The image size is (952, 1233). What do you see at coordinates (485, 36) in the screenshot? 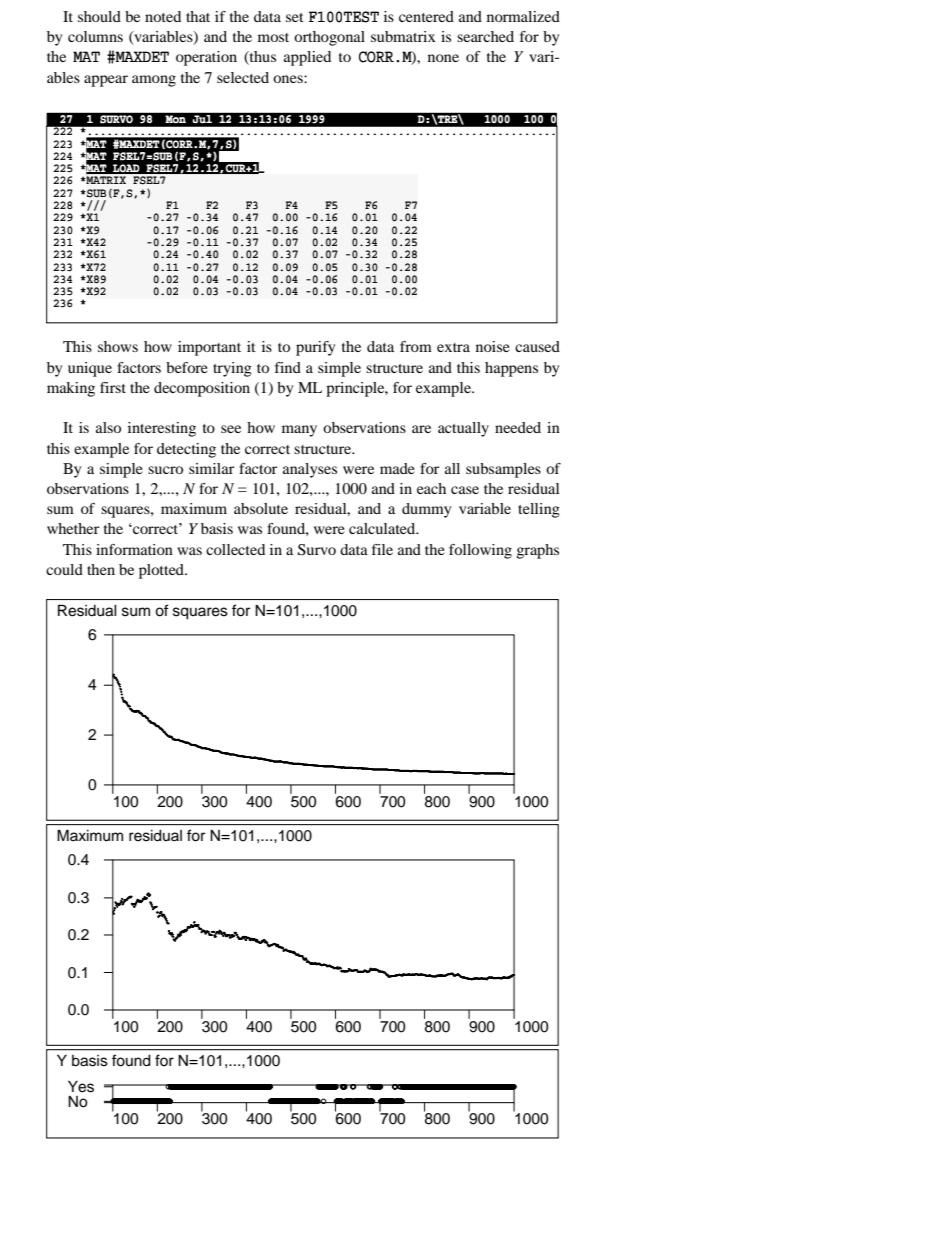
I see `searched` at bounding box center [485, 36].
